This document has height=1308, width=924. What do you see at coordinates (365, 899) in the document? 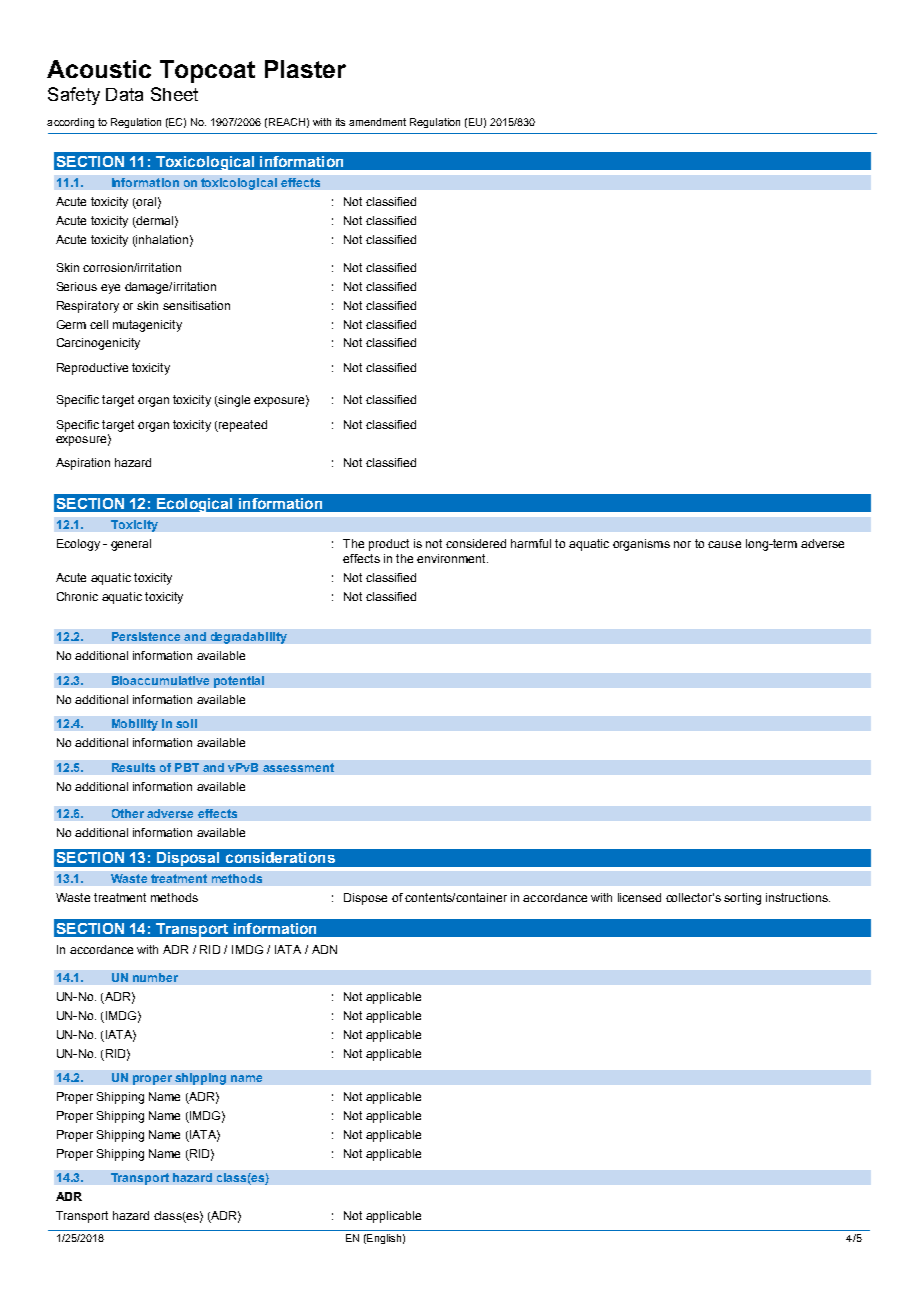
I see `Dispose` at bounding box center [365, 899].
